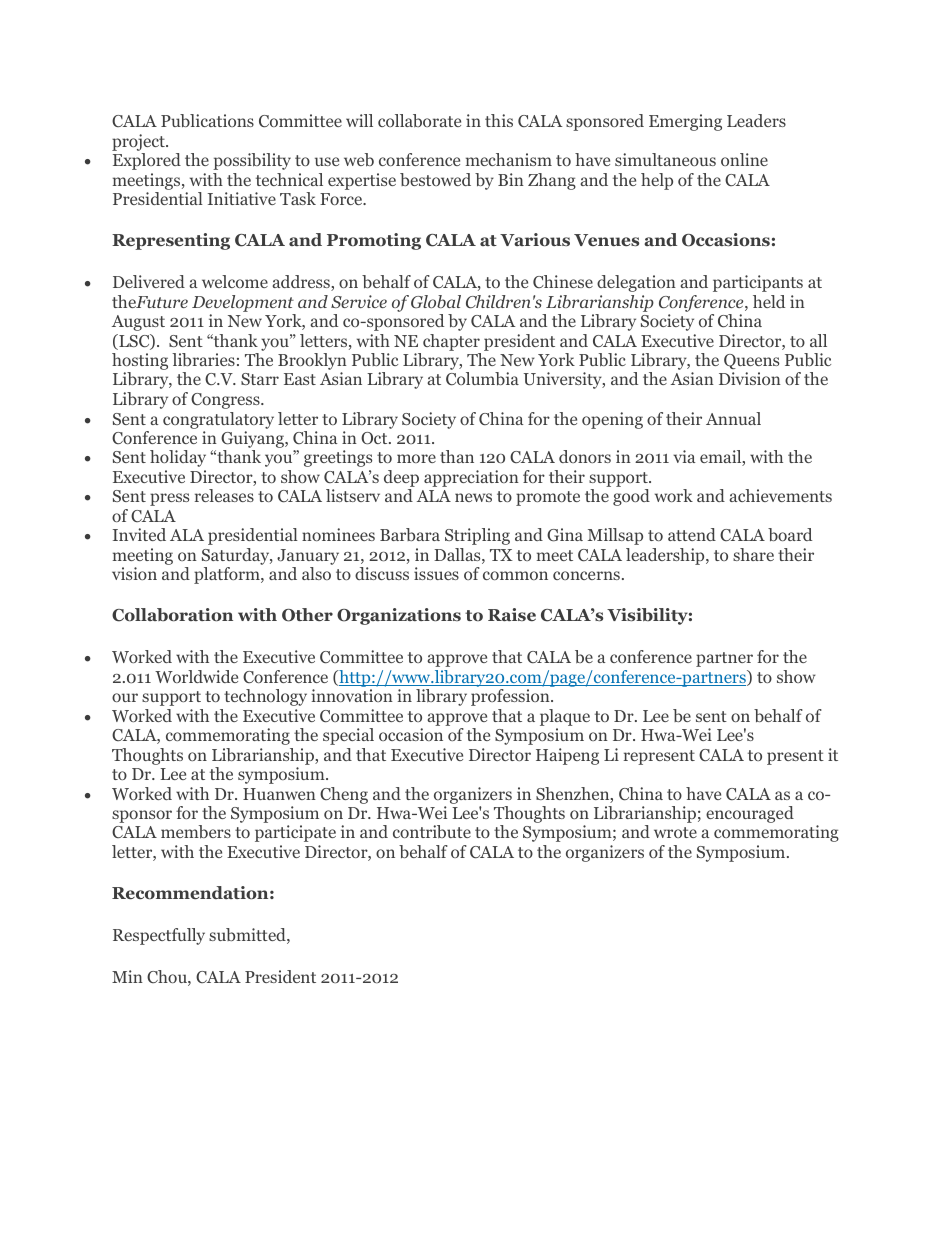 Image resolution: width=952 pixels, height=1233 pixels. I want to click on news, so click(473, 497).
